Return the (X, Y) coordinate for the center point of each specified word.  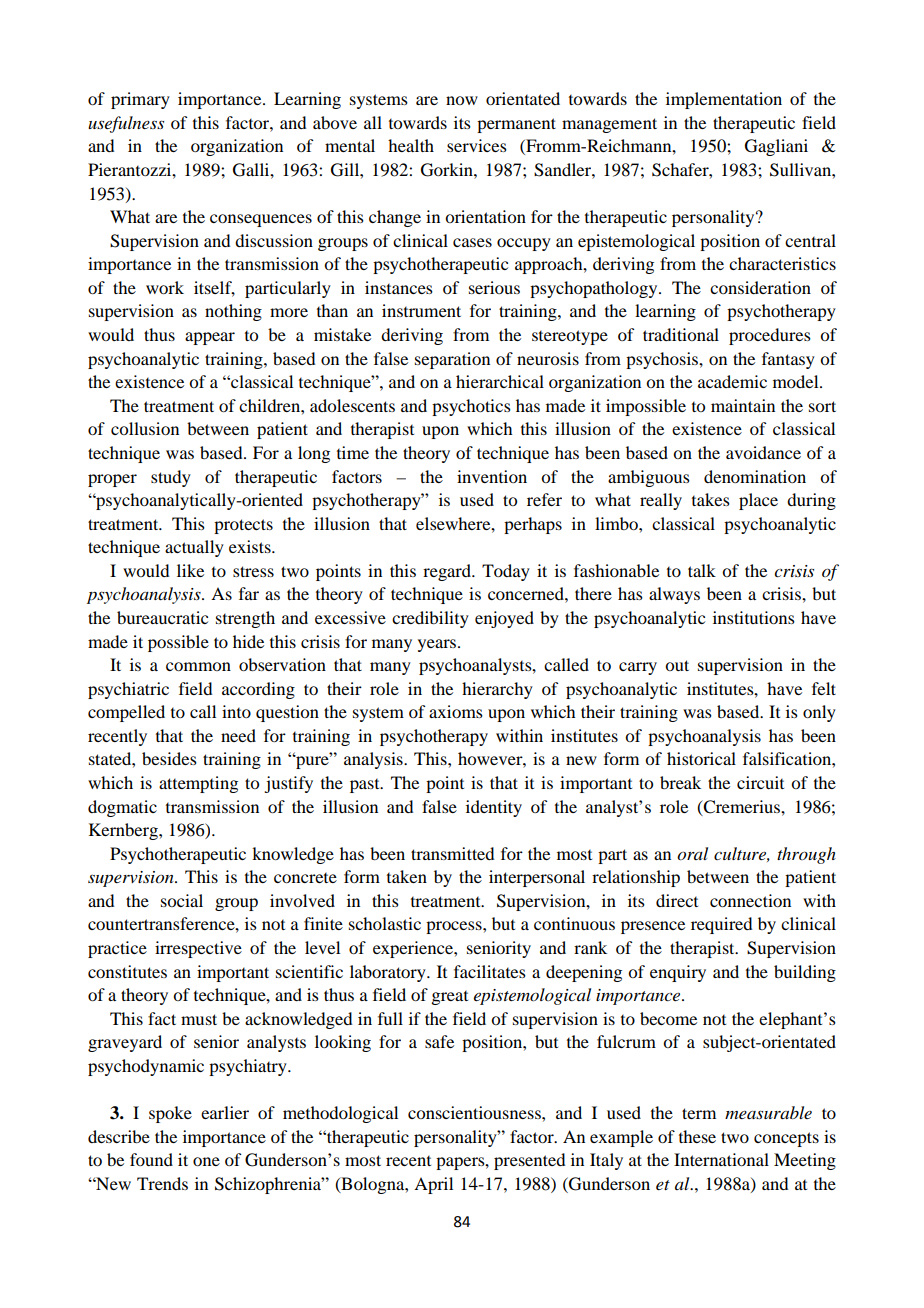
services (477, 145)
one (206, 1161)
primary (140, 100)
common (198, 666)
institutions (754, 617)
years (438, 645)
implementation (724, 100)
